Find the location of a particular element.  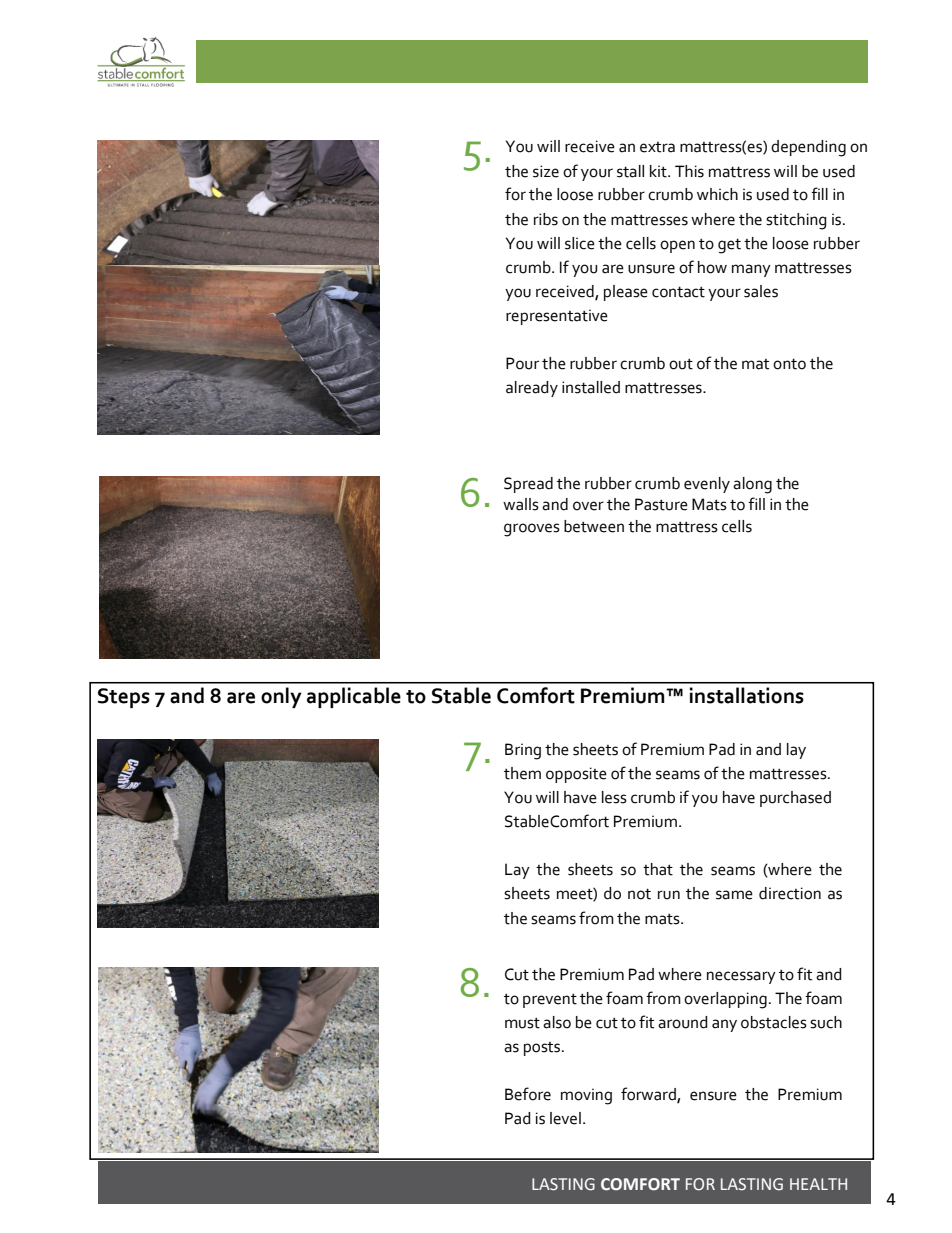

ensure is located at coordinates (713, 1096).
